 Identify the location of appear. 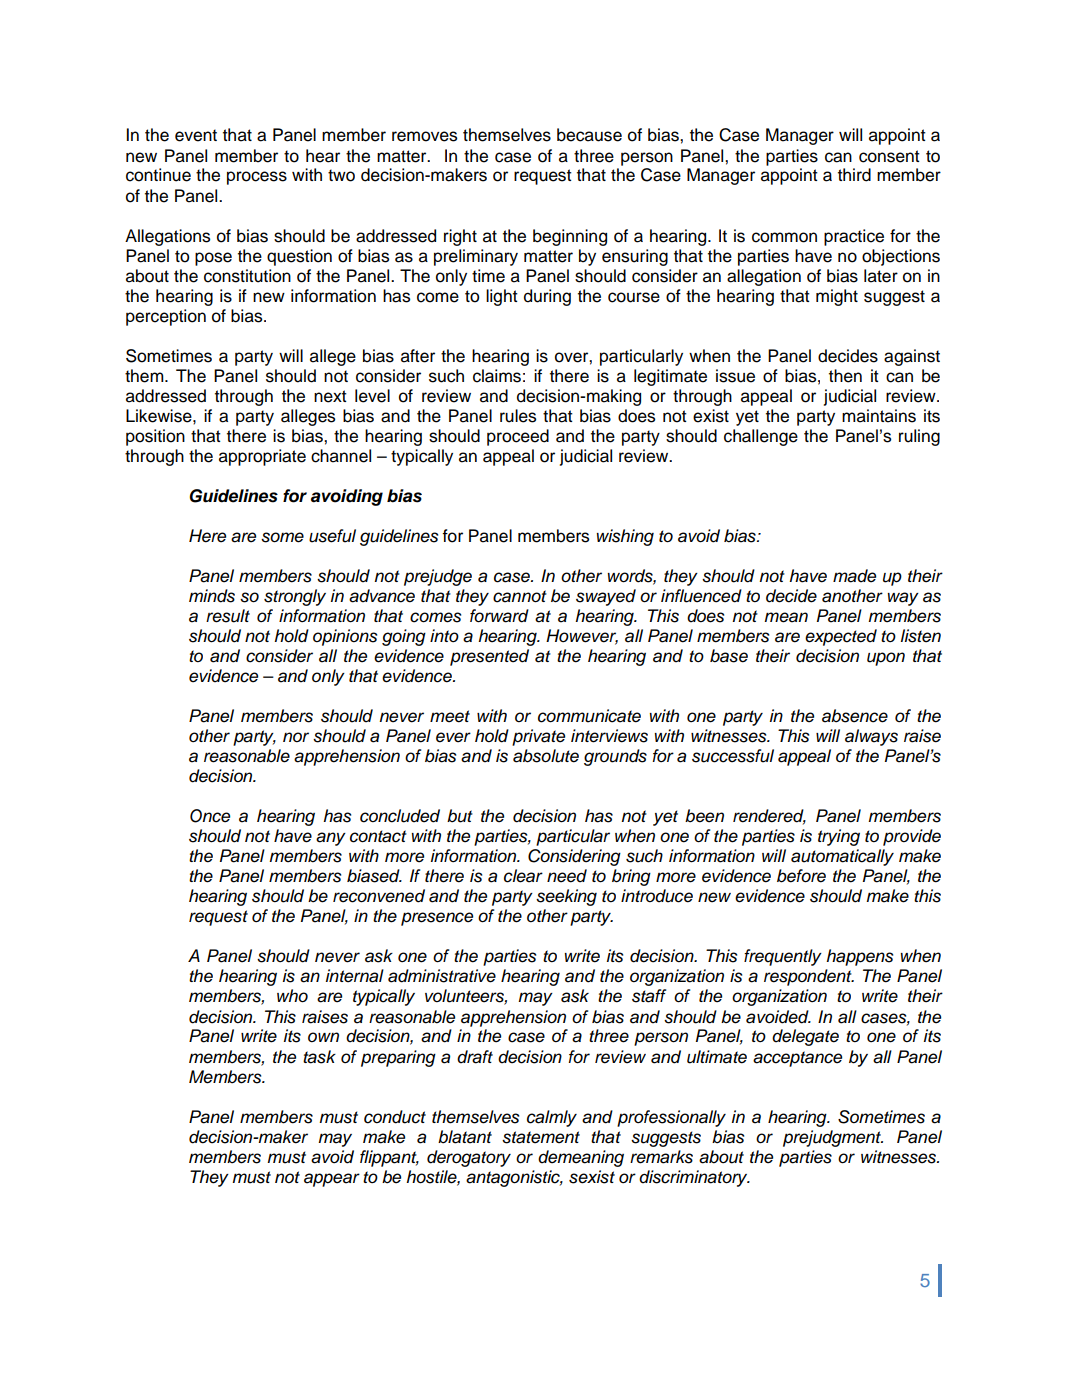
(332, 1180).
